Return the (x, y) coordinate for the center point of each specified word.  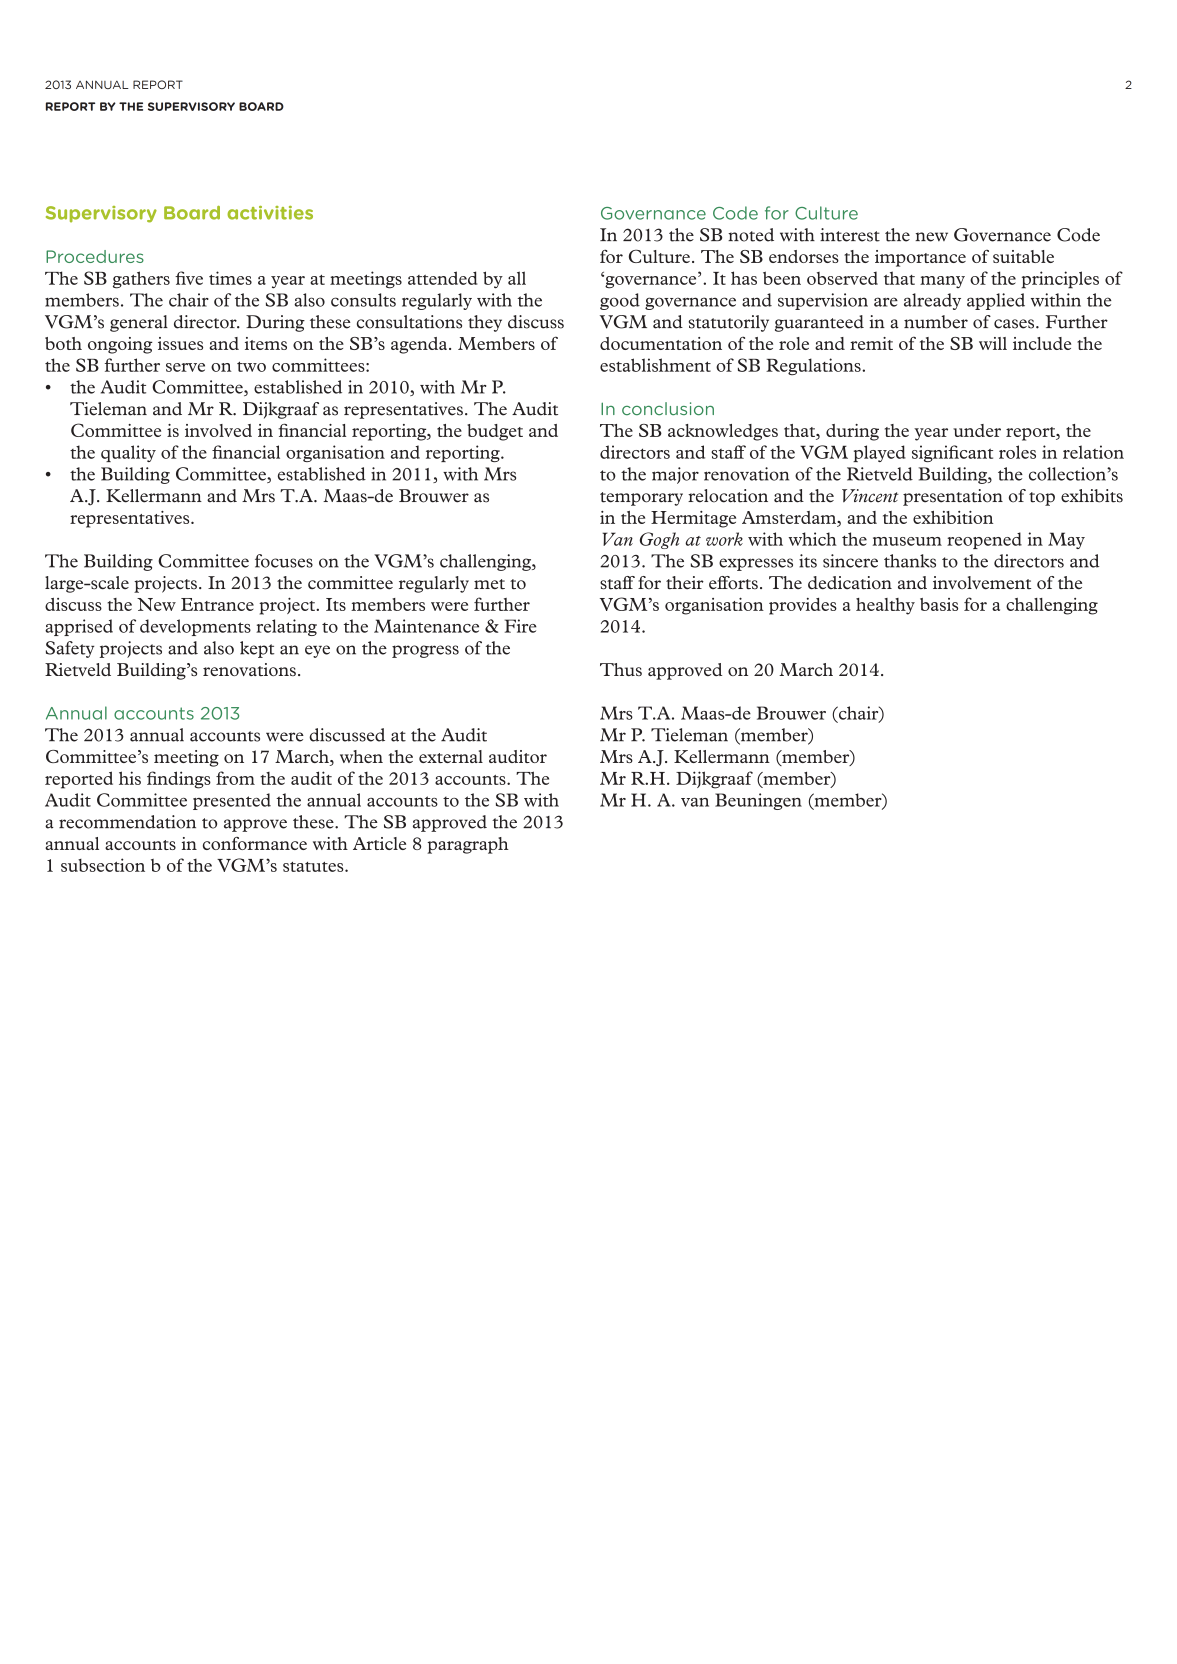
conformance (255, 843)
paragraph (468, 845)
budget (495, 432)
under (977, 430)
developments (195, 627)
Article (379, 843)
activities (270, 213)
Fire (521, 626)
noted (751, 235)
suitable (1023, 256)
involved (218, 430)
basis (939, 604)
